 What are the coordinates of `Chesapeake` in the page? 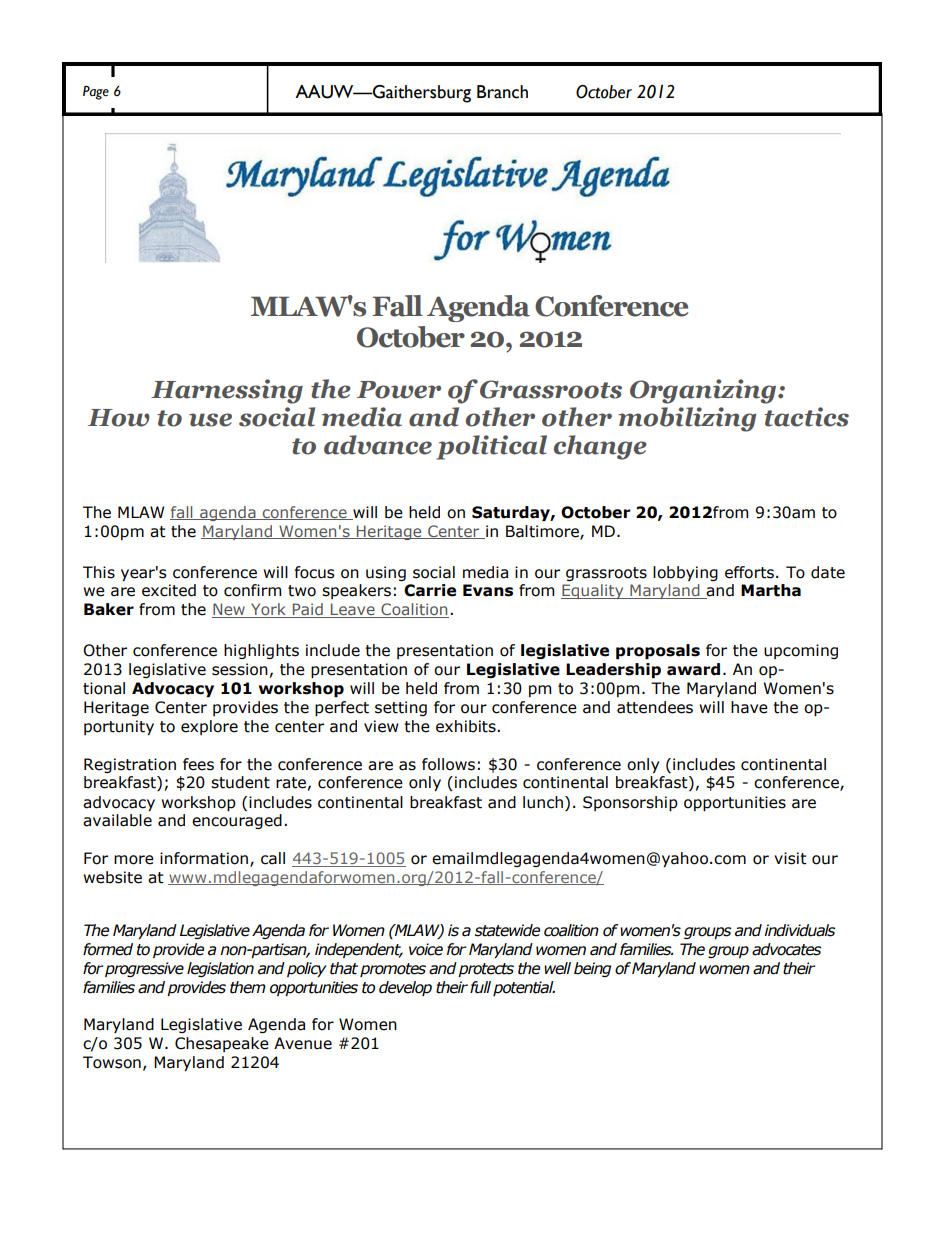 It's located at (222, 1044).
